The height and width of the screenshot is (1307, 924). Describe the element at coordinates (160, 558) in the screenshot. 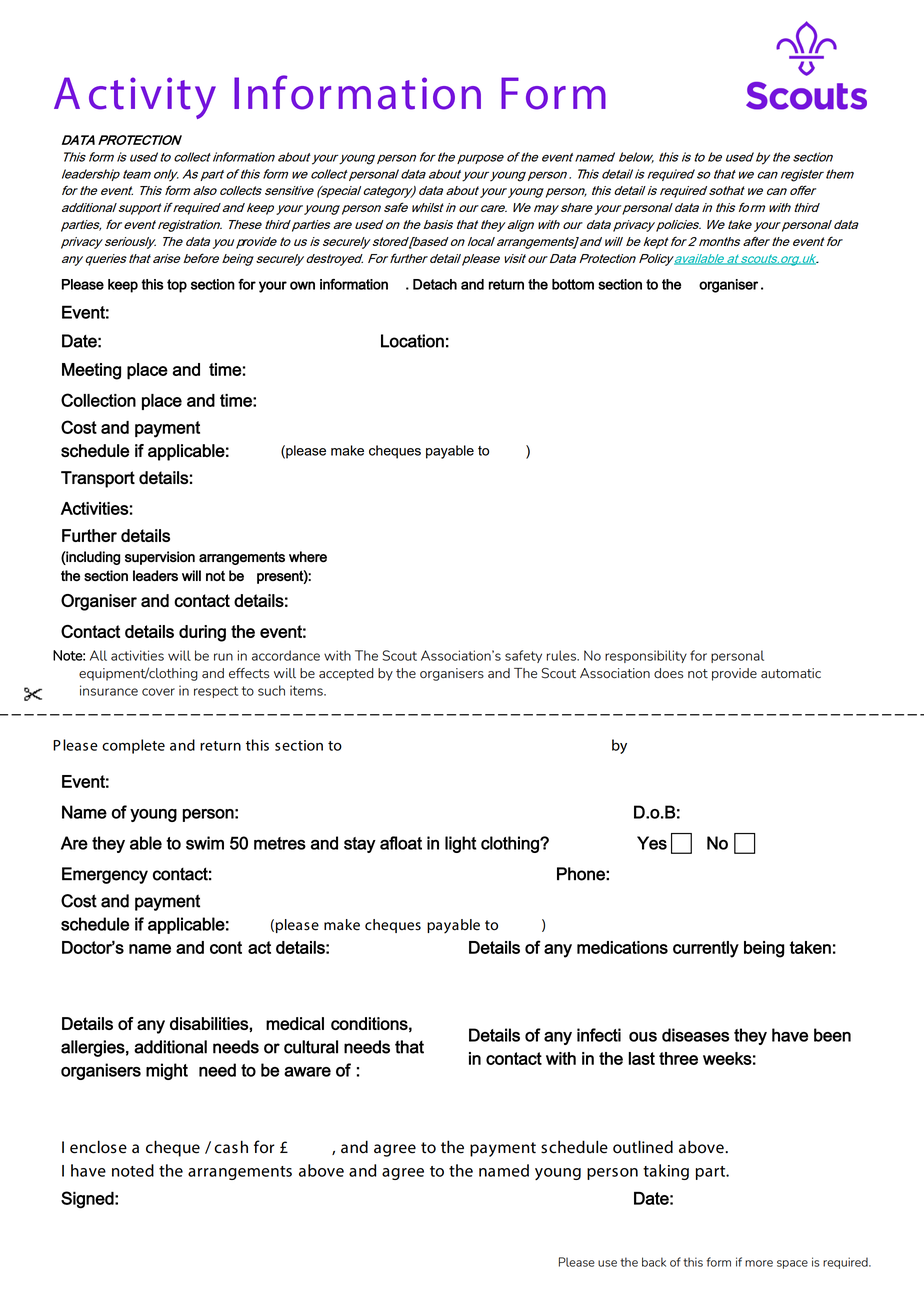

I see `supervision` at that location.
